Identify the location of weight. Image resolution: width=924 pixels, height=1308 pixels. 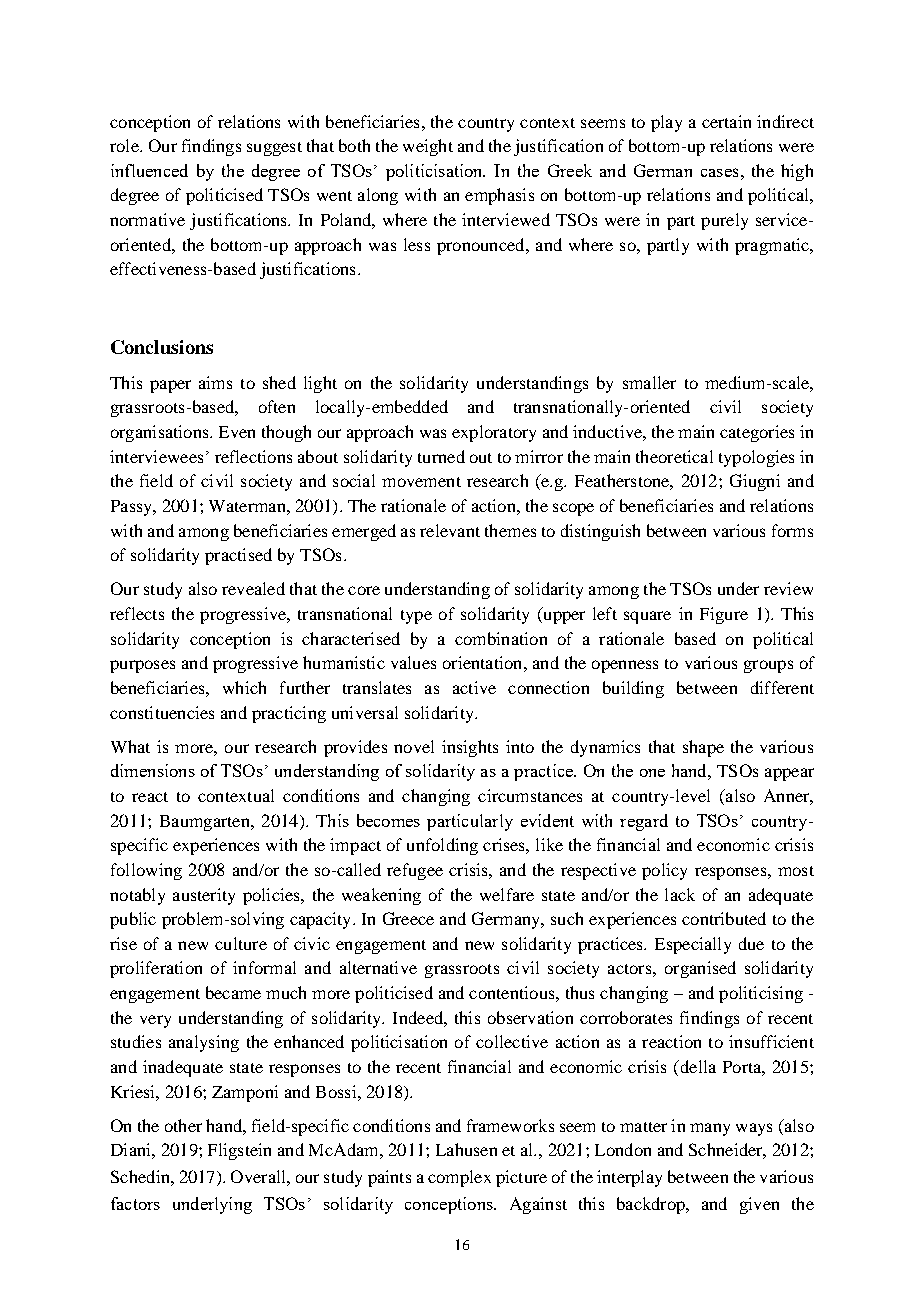
(428, 147).
